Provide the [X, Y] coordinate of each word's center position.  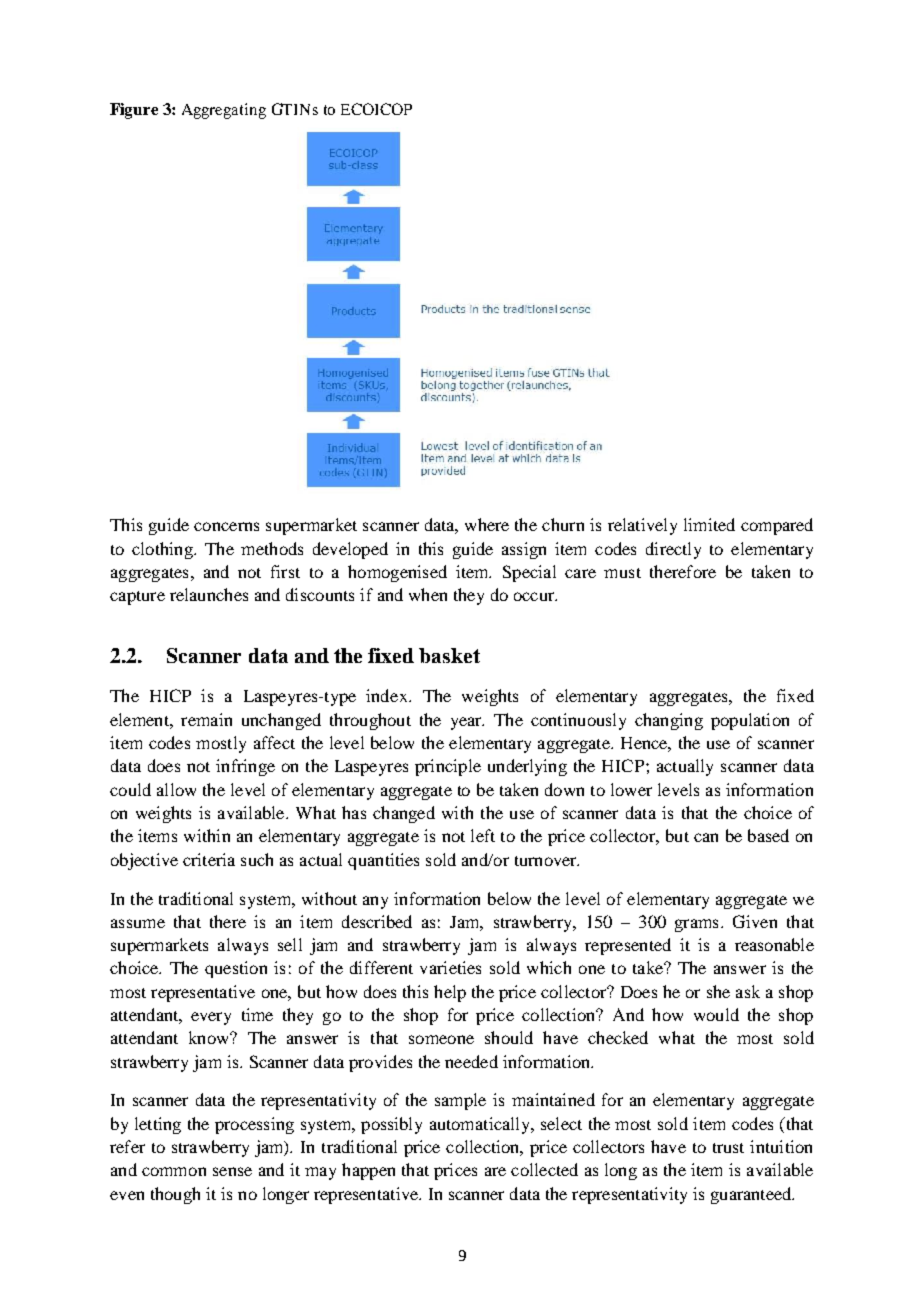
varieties [450, 967]
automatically [481, 1125]
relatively [642, 526]
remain [206, 719]
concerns [226, 526]
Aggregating [224, 111]
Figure [134, 111]
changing [669, 721]
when [428, 594]
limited [709, 524]
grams [696, 925]
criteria [209, 859]
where [487, 524]
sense [232, 1171]
